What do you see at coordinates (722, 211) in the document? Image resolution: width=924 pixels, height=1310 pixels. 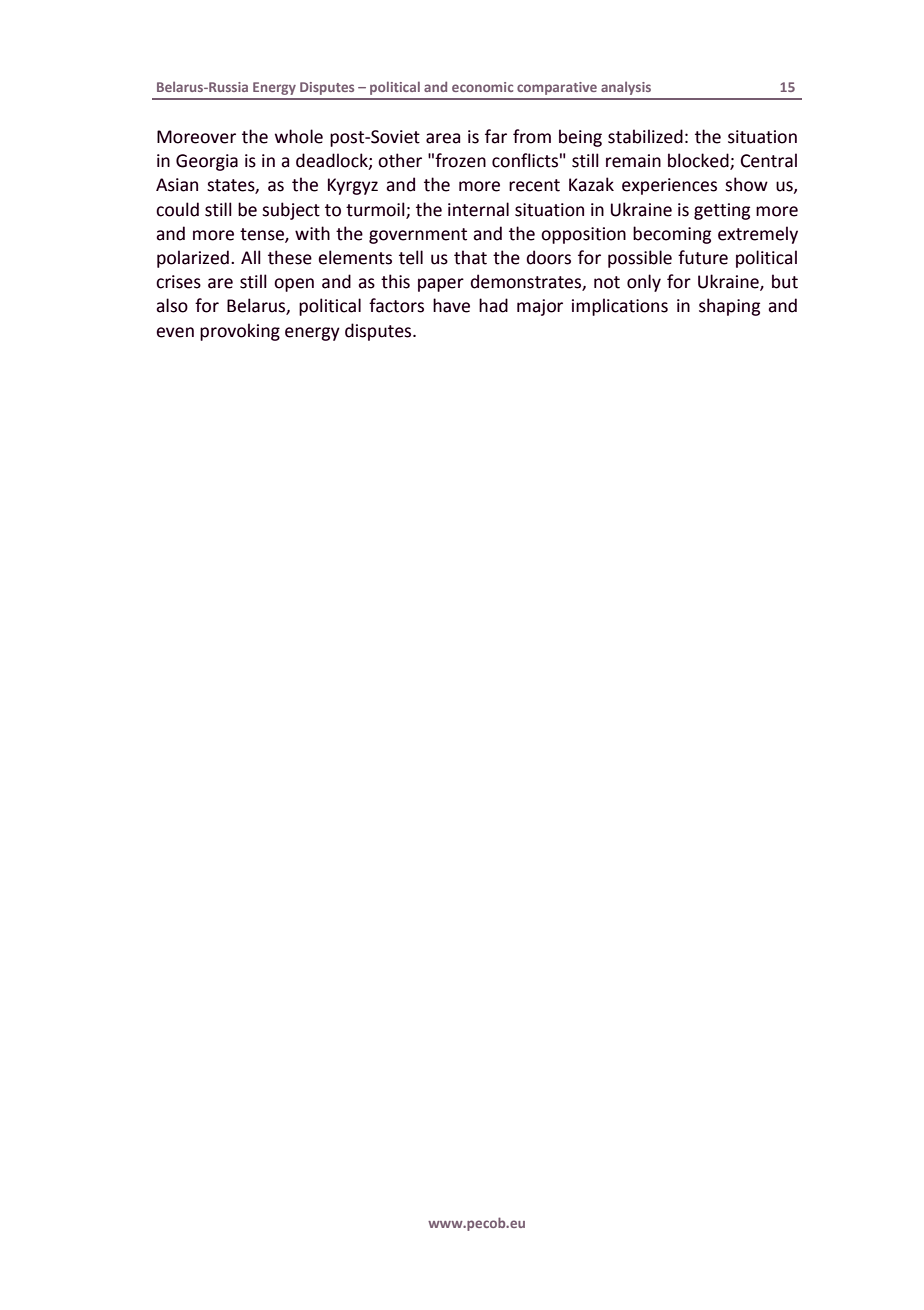 I see `getting` at bounding box center [722, 211].
